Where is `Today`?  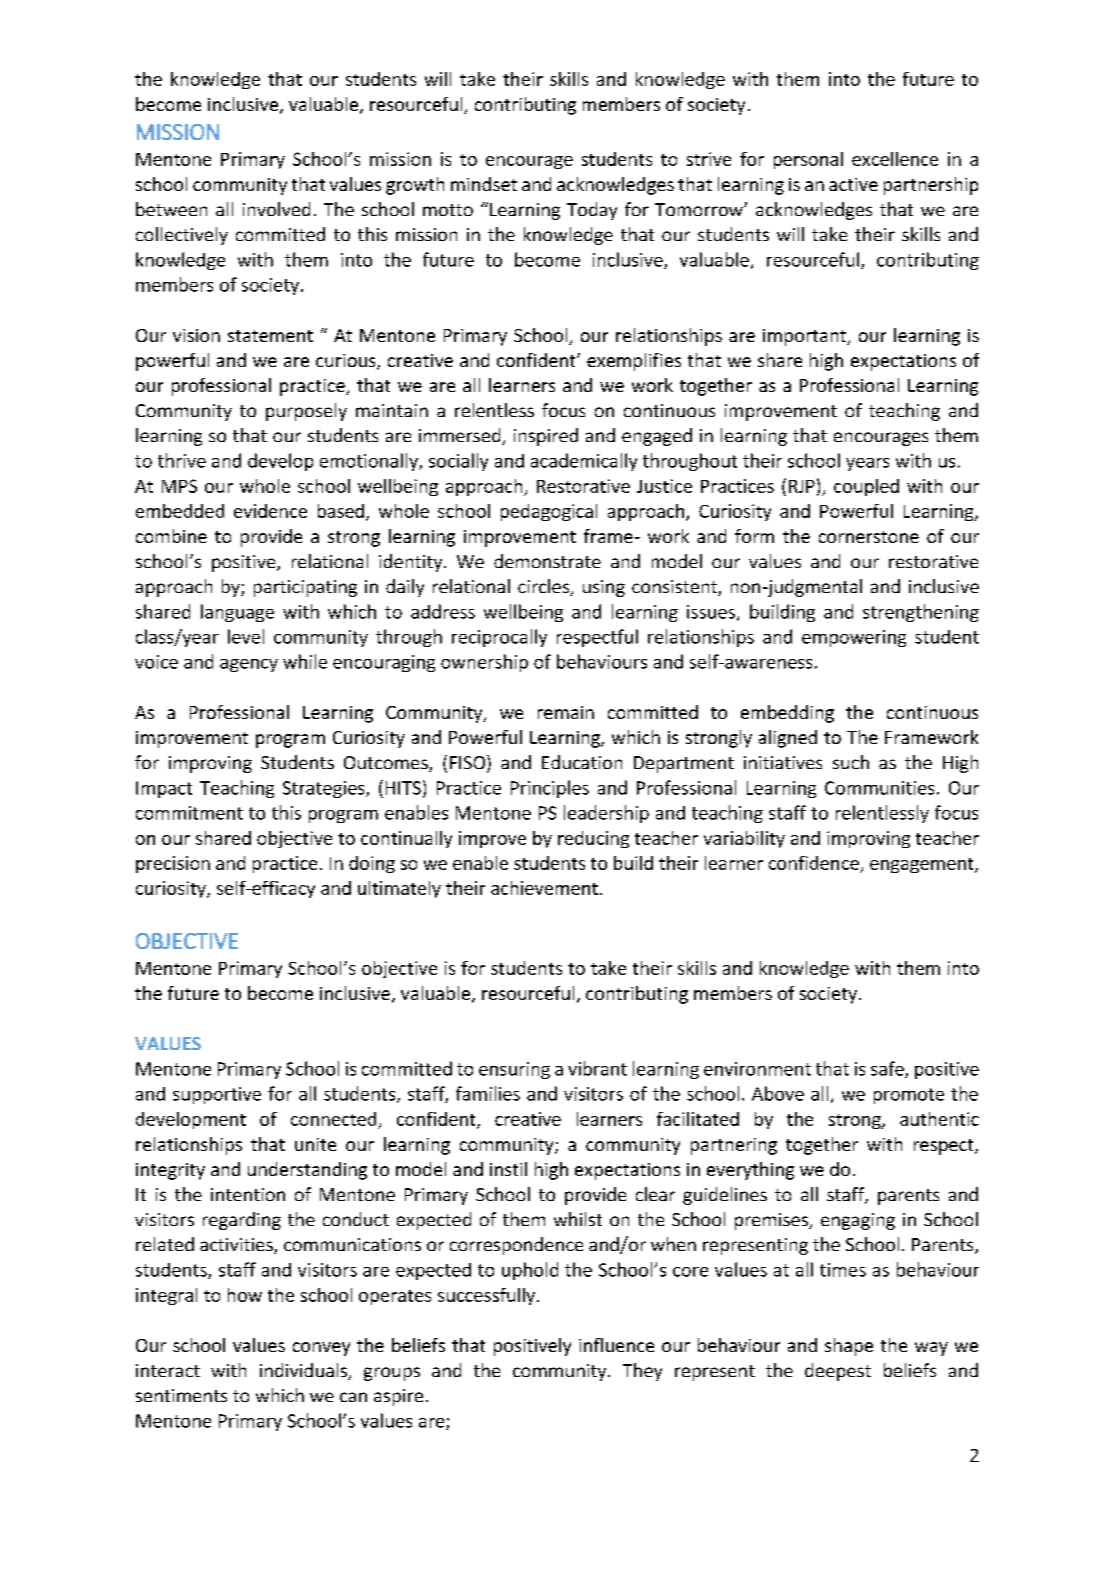
Today is located at coordinates (592, 211).
